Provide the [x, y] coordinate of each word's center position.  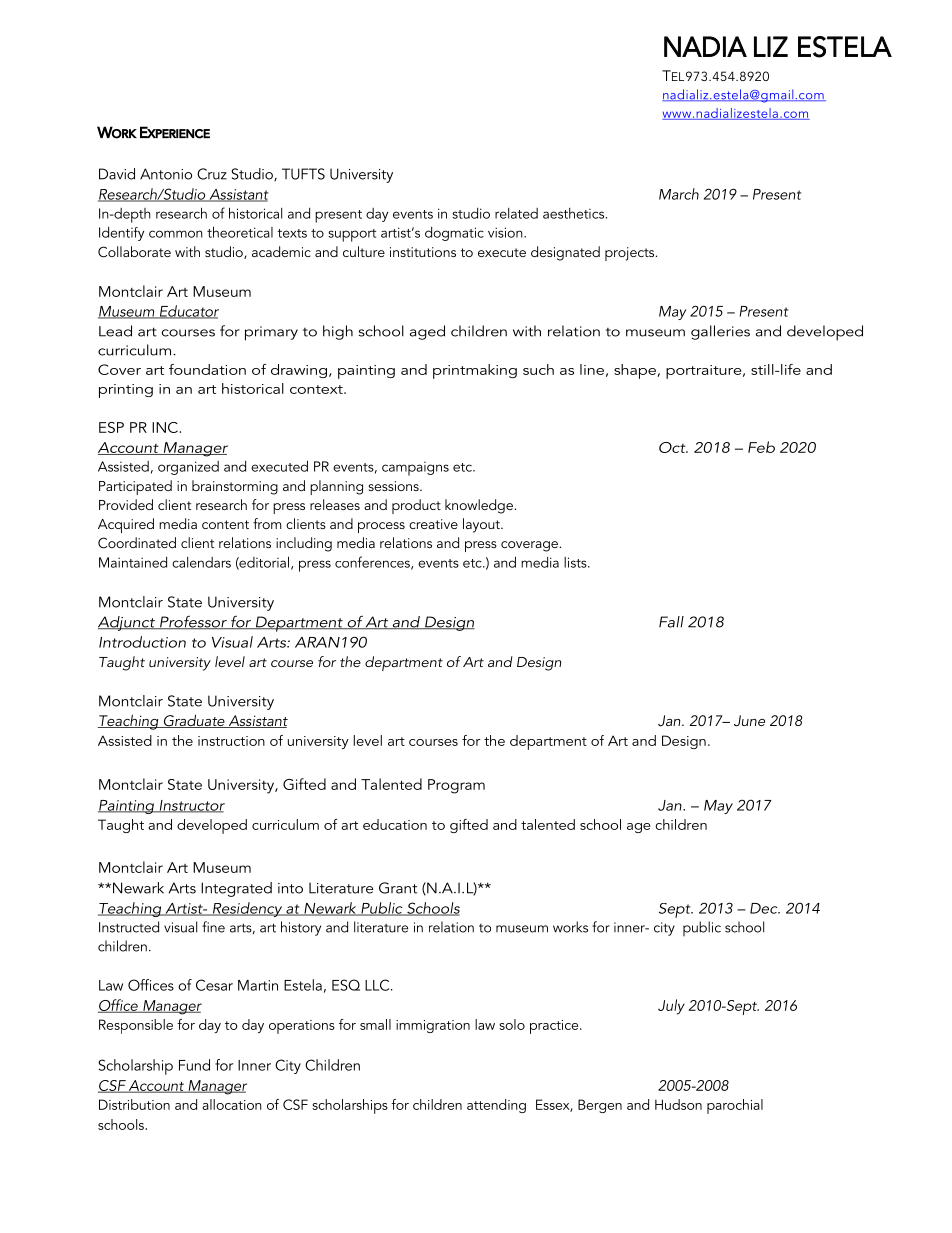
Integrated [236, 889]
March [679, 194]
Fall [671, 622]
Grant [398, 888]
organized [188, 468]
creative [433, 524]
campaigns [415, 469]
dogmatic [454, 234]
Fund [194, 1065]
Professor [193, 622]
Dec [765, 908]
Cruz [212, 174]
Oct [673, 447]
